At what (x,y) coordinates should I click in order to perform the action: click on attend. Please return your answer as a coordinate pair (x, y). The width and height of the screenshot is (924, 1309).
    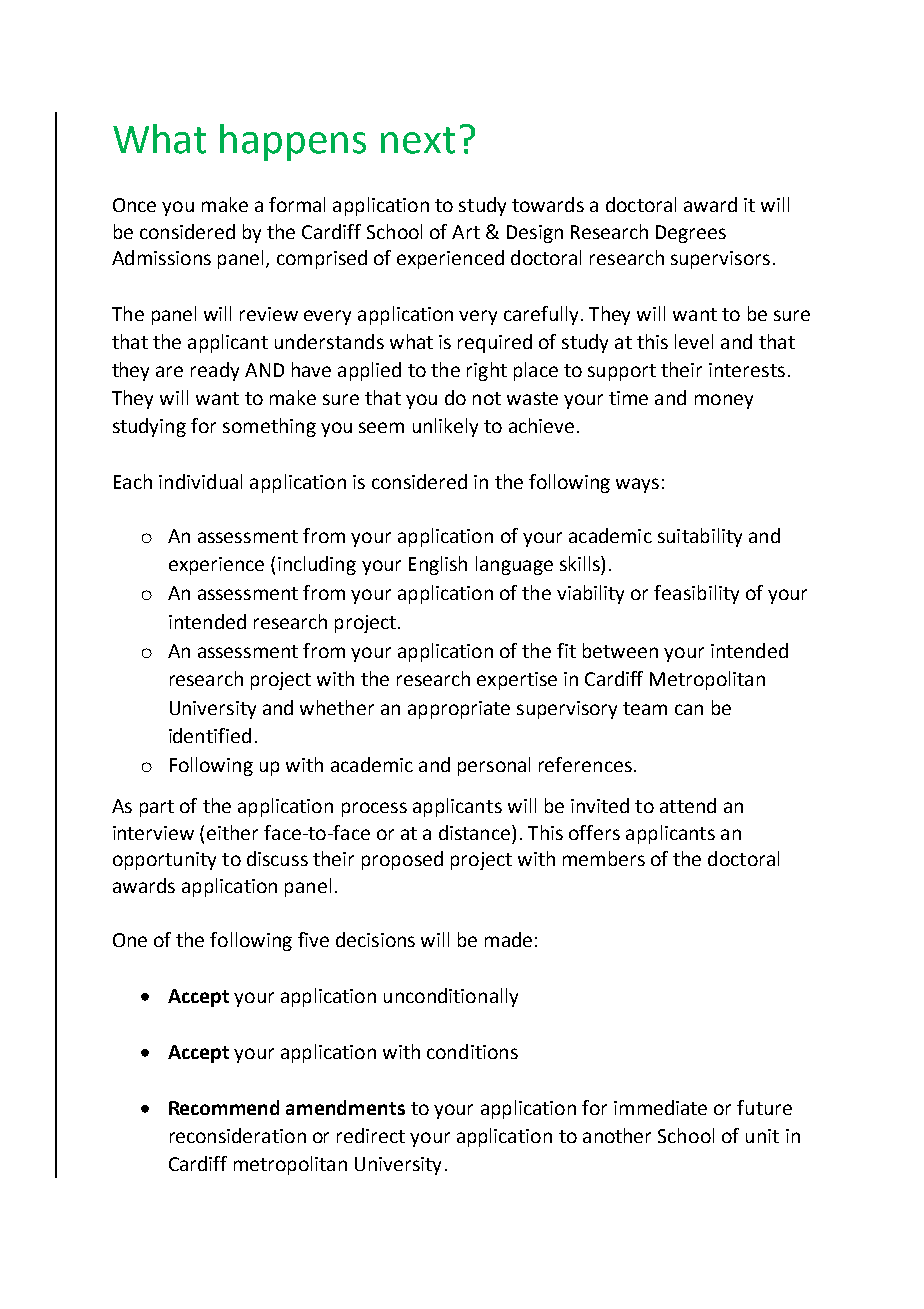
    Looking at the image, I should click on (688, 805).
